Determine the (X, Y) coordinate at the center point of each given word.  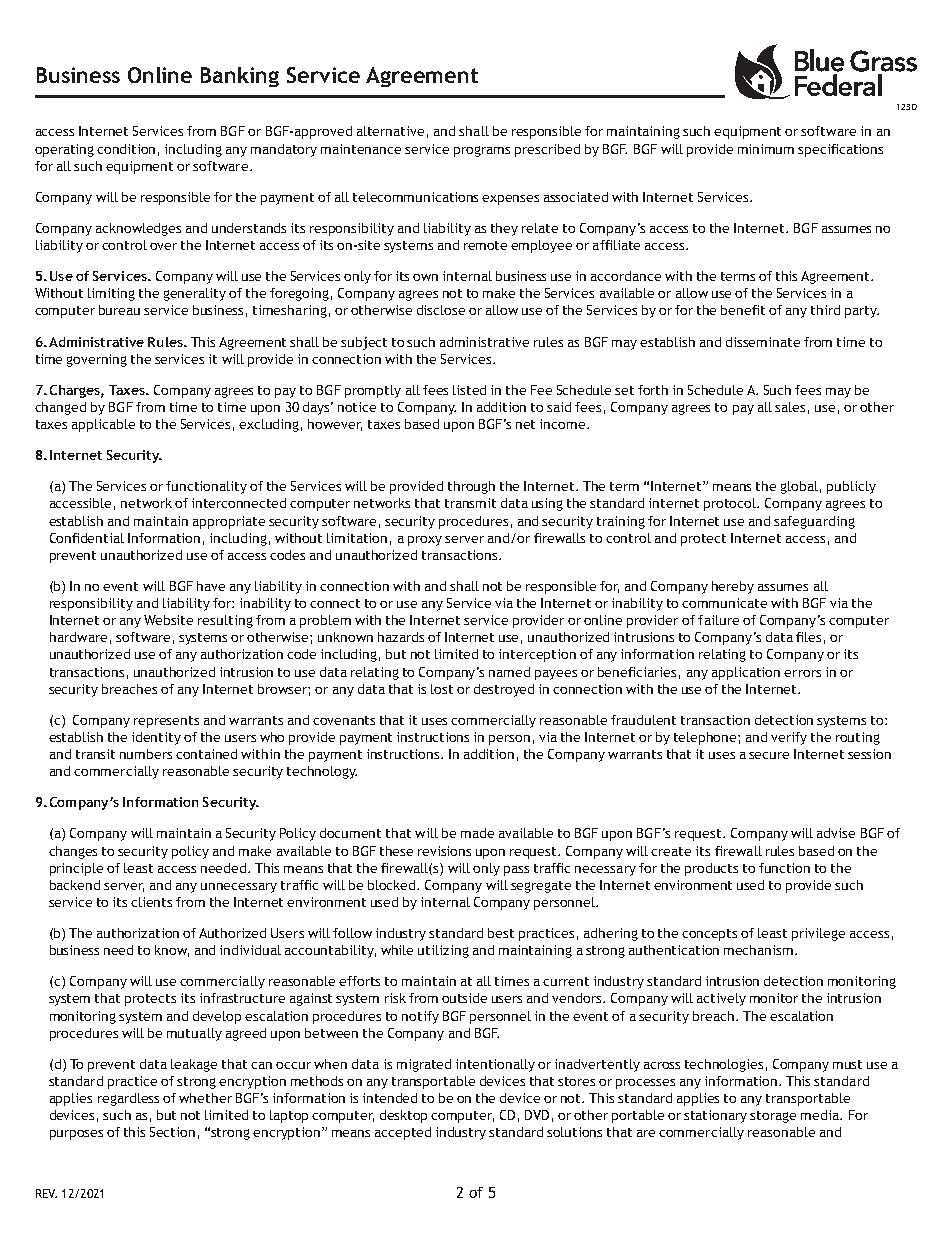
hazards (401, 637)
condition (126, 149)
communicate (724, 603)
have (211, 586)
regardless (128, 1099)
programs (482, 151)
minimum (766, 149)
